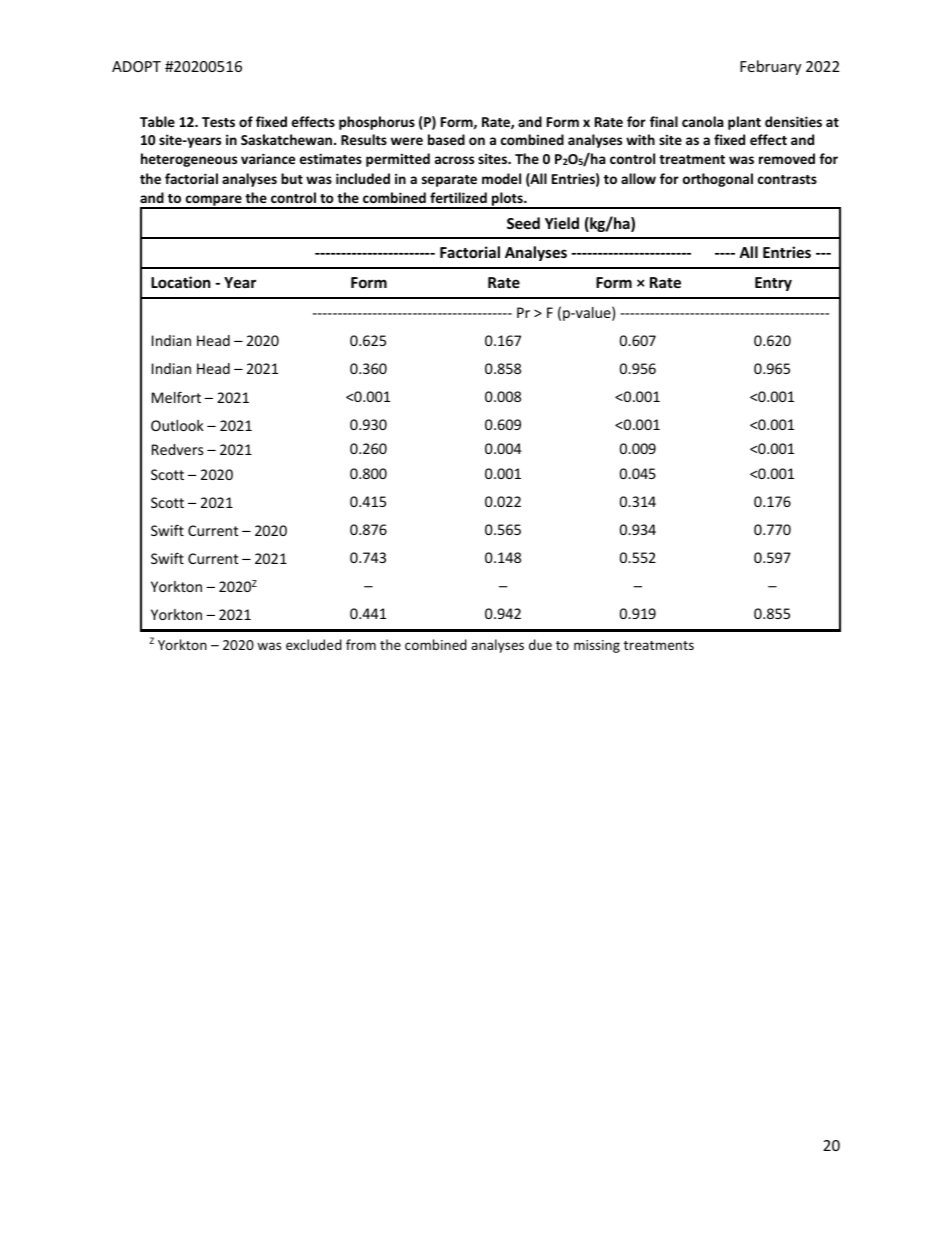 The height and width of the screenshot is (1233, 952). Describe the element at coordinates (773, 284) in the screenshot. I see `Entry` at that location.
